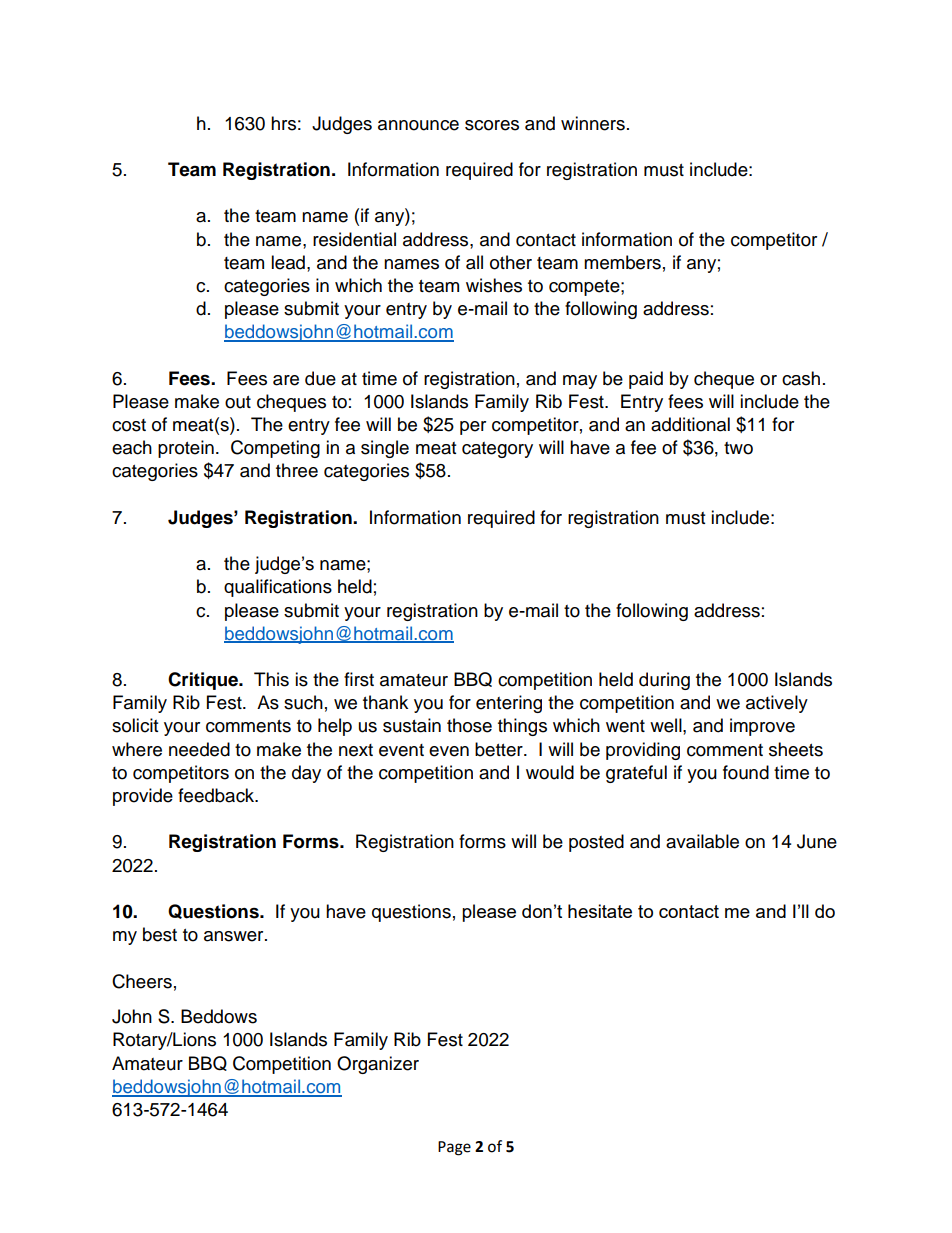  What do you see at coordinates (593, 123) in the image?
I see `winners` at bounding box center [593, 123].
